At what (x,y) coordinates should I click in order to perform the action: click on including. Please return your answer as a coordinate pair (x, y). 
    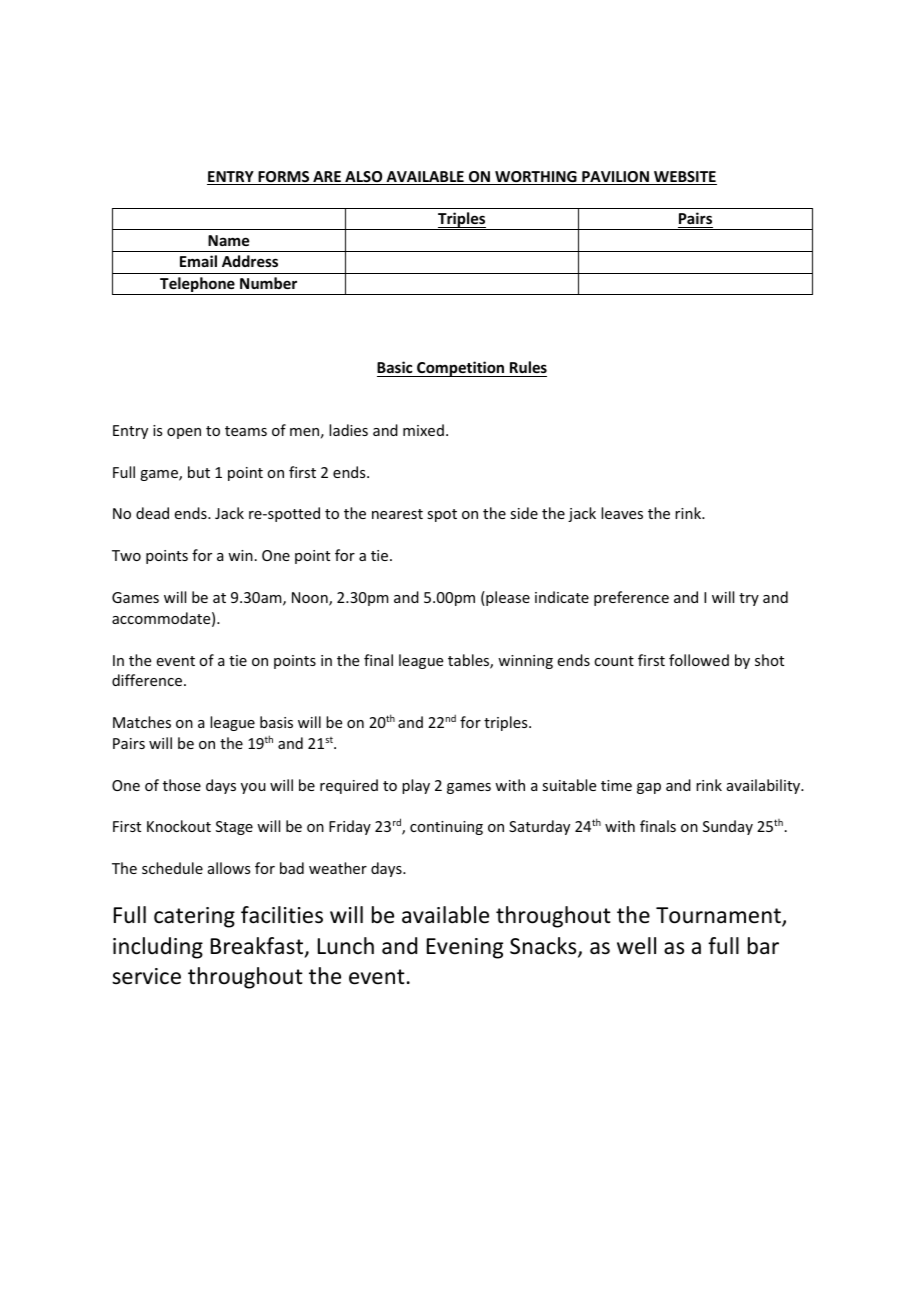
    Looking at the image, I should click on (158, 948).
